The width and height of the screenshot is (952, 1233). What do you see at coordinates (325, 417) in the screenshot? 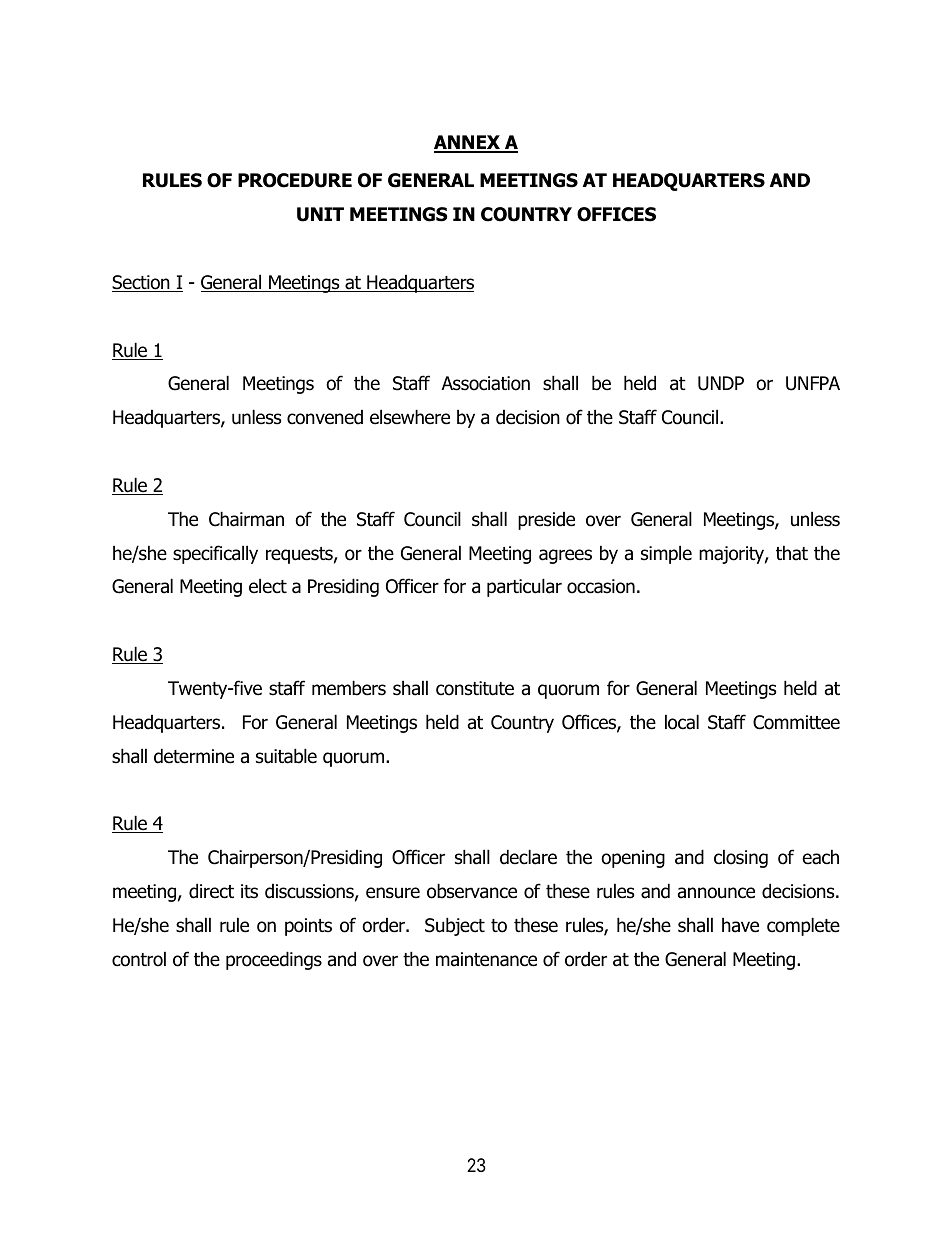
I see `convened` at bounding box center [325, 417].
